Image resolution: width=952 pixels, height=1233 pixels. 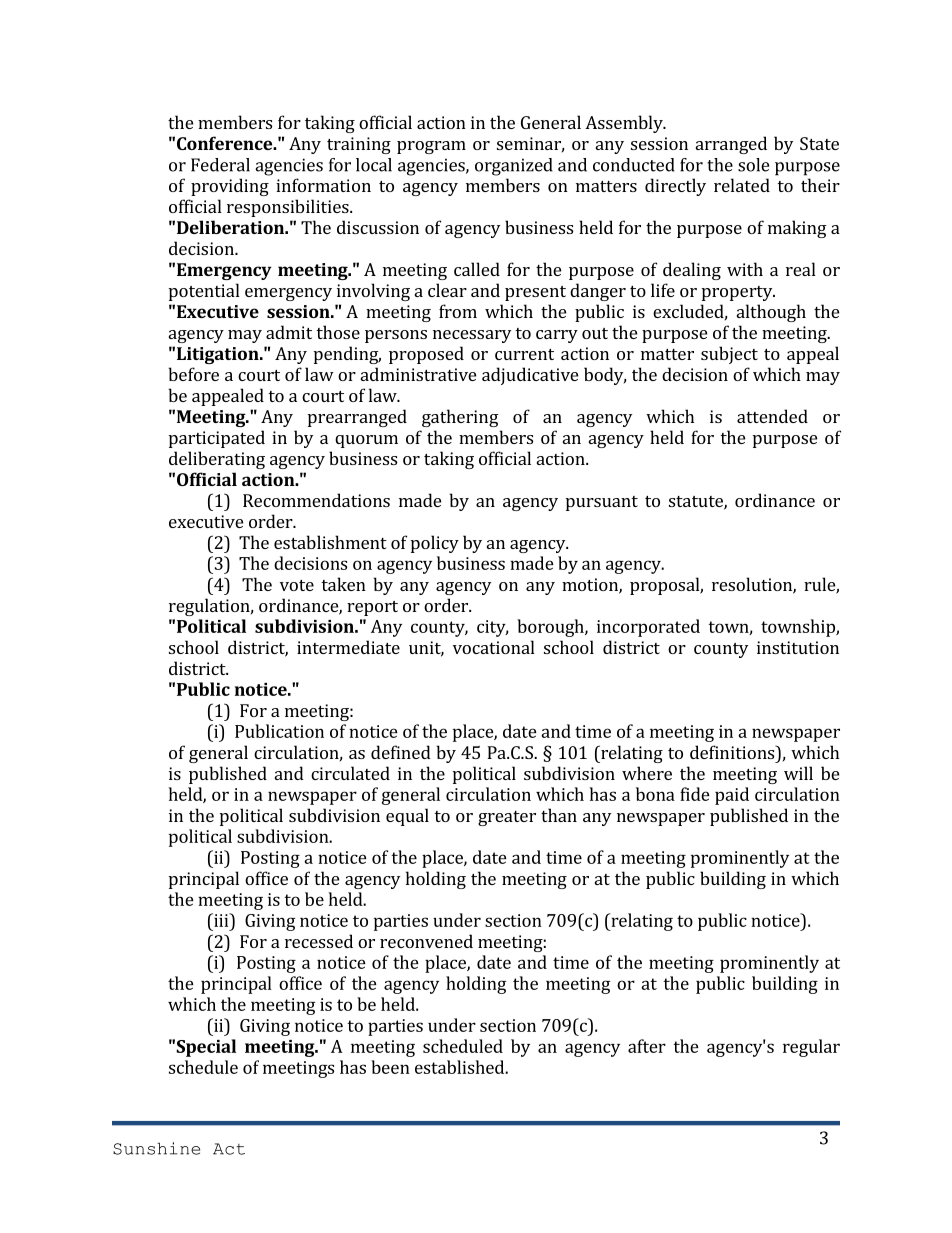 What do you see at coordinates (772, 416) in the page?
I see `attended` at bounding box center [772, 416].
